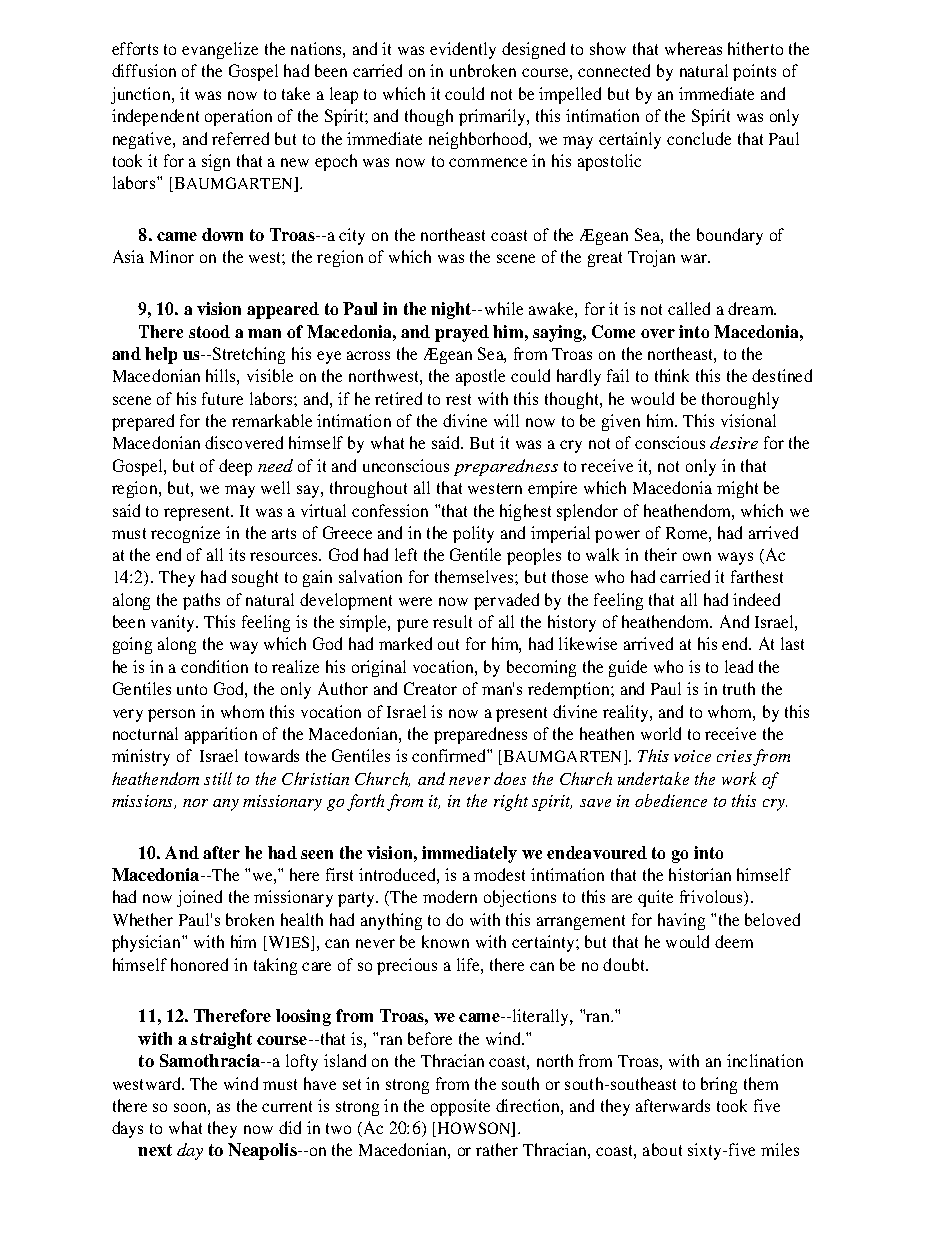  What do you see at coordinates (235, 467) in the screenshot?
I see `deep` at bounding box center [235, 467].
